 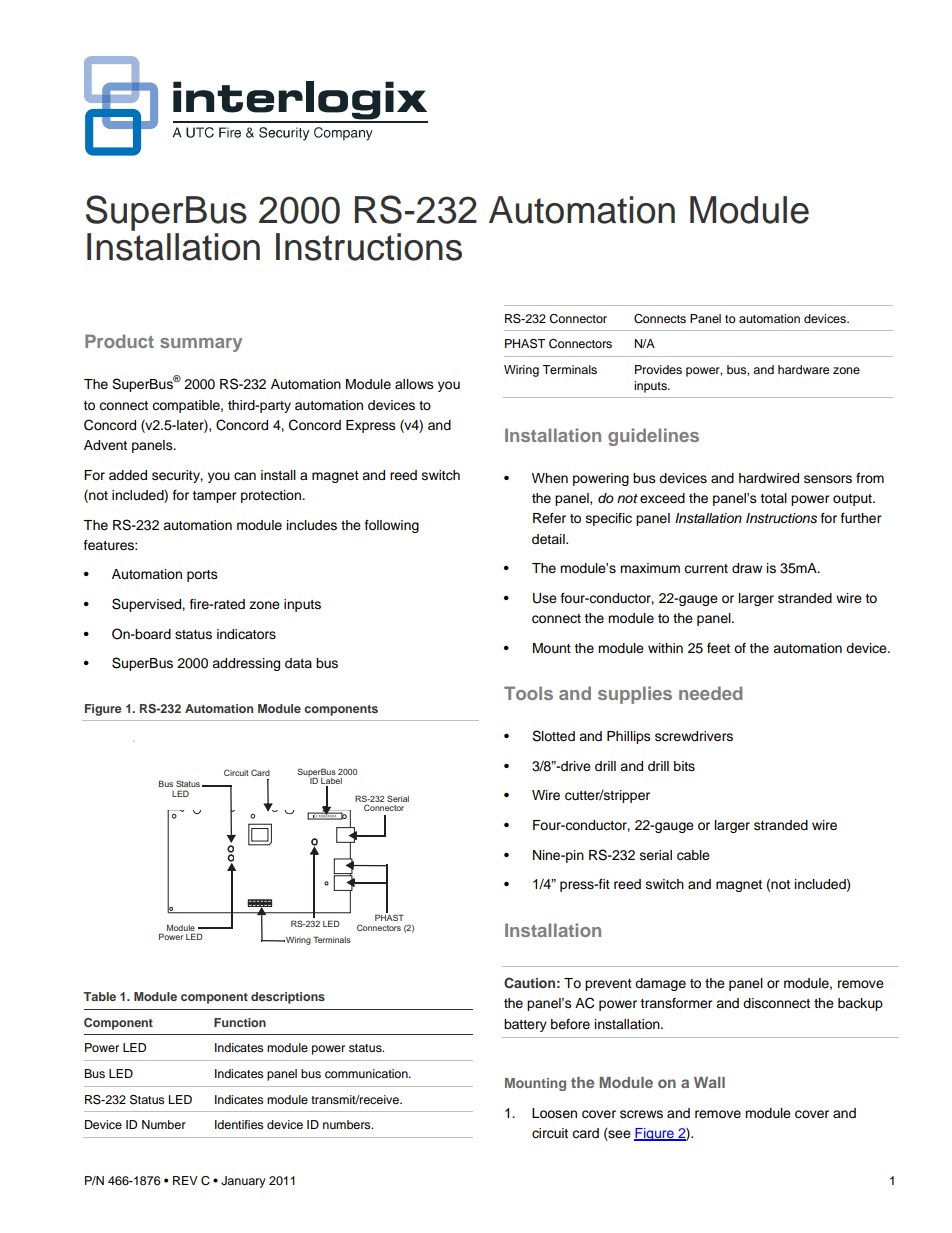 I want to click on bits, so click(x=684, y=766).
